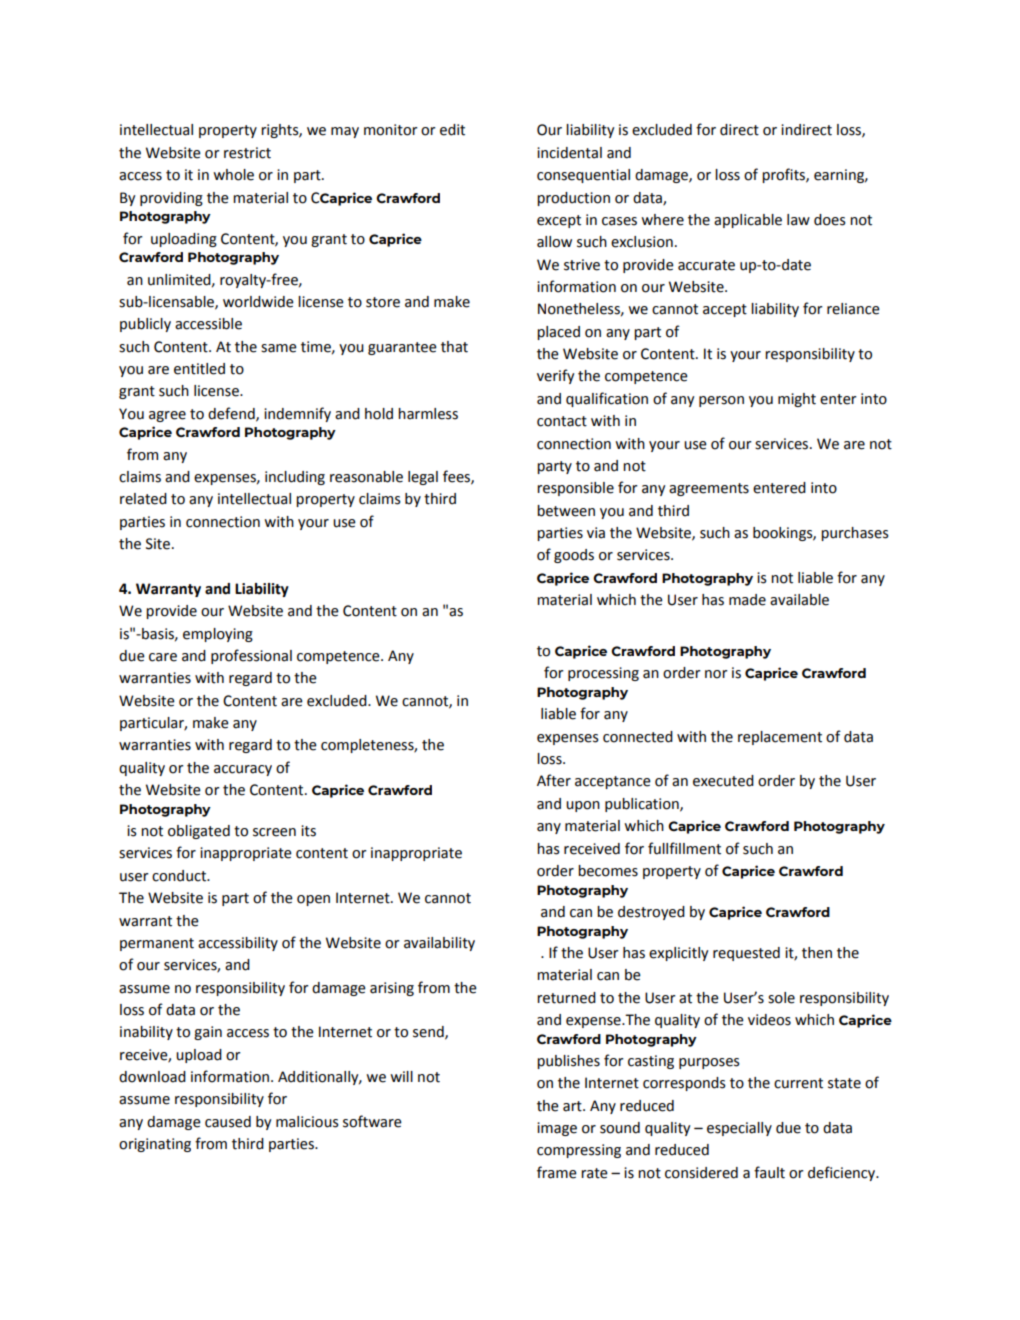 Image resolution: width=1020 pixels, height=1320 pixels. I want to click on executed, so click(723, 781).
